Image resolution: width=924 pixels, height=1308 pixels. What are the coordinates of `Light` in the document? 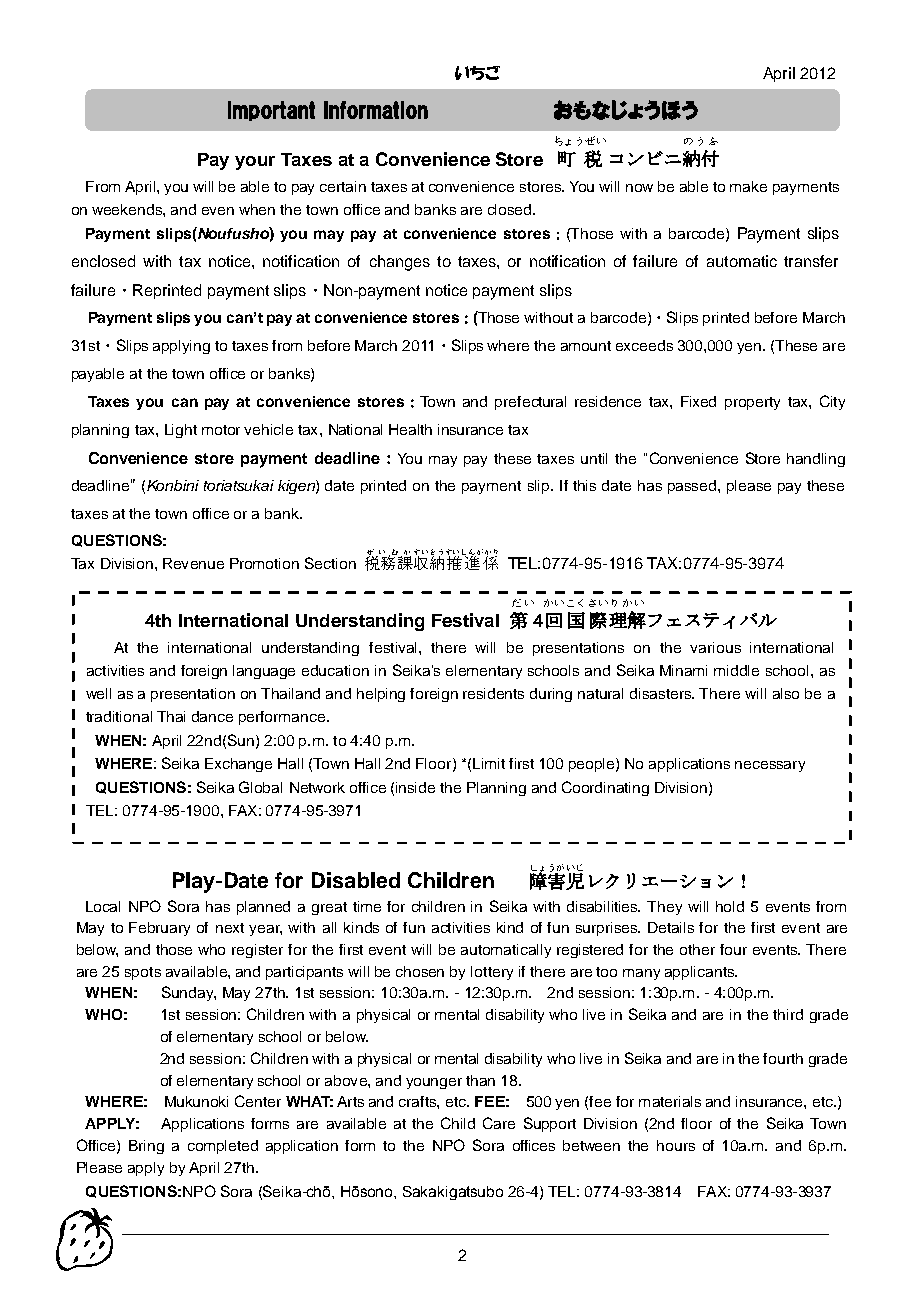 It's located at (181, 431).
